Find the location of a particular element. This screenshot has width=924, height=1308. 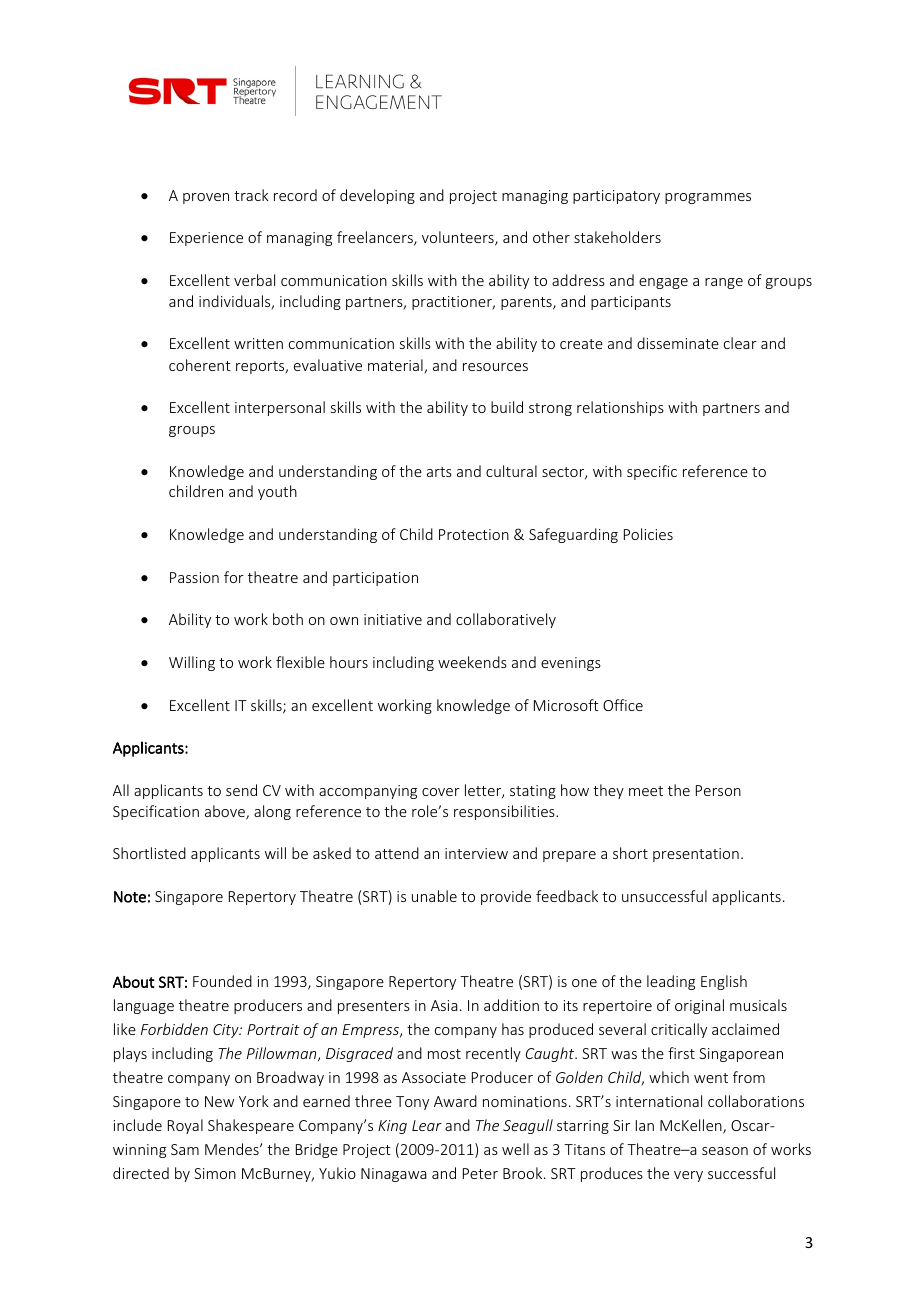

programmes is located at coordinates (708, 198).
